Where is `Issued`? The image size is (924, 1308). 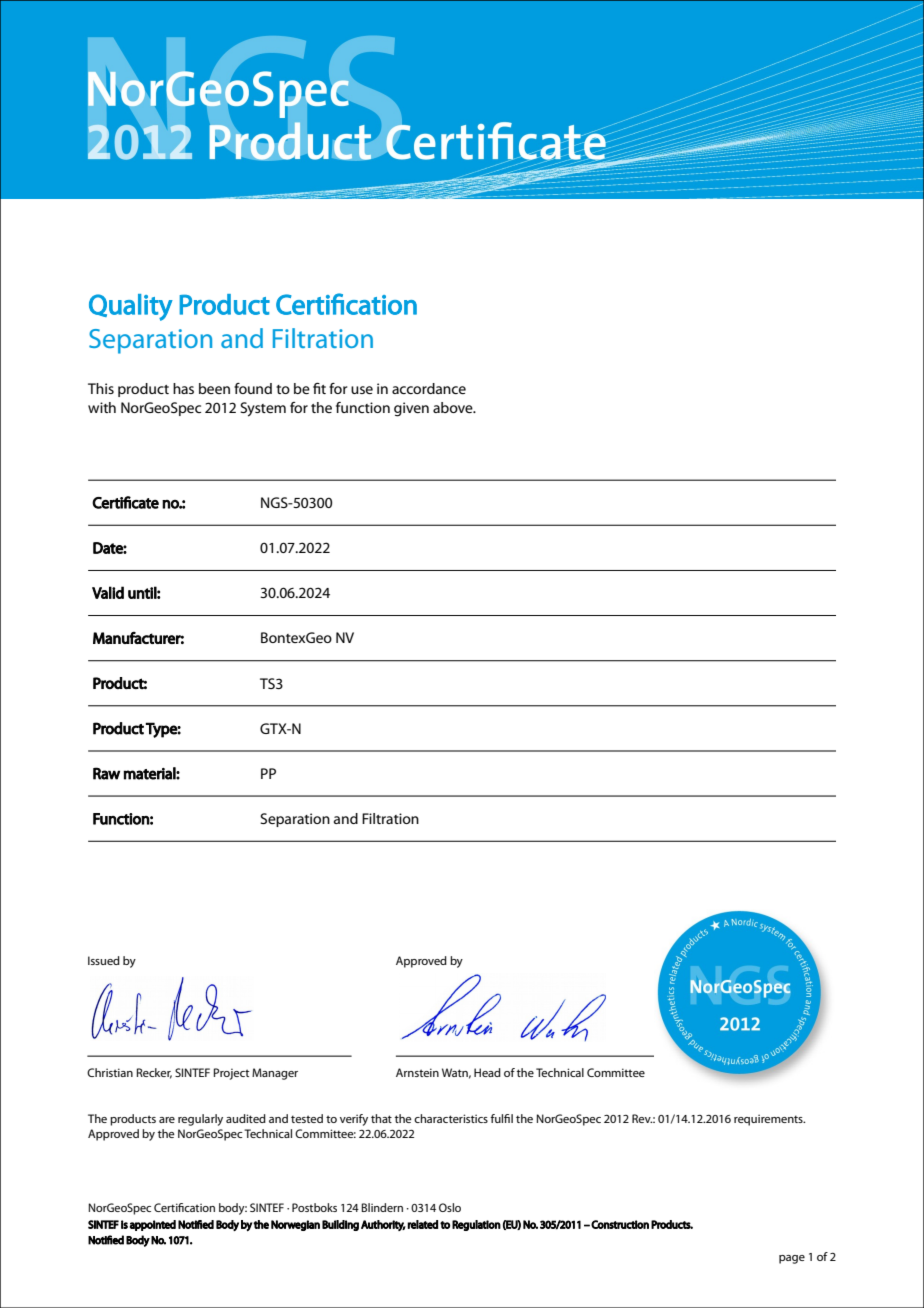 Issued is located at coordinates (104, 960).
